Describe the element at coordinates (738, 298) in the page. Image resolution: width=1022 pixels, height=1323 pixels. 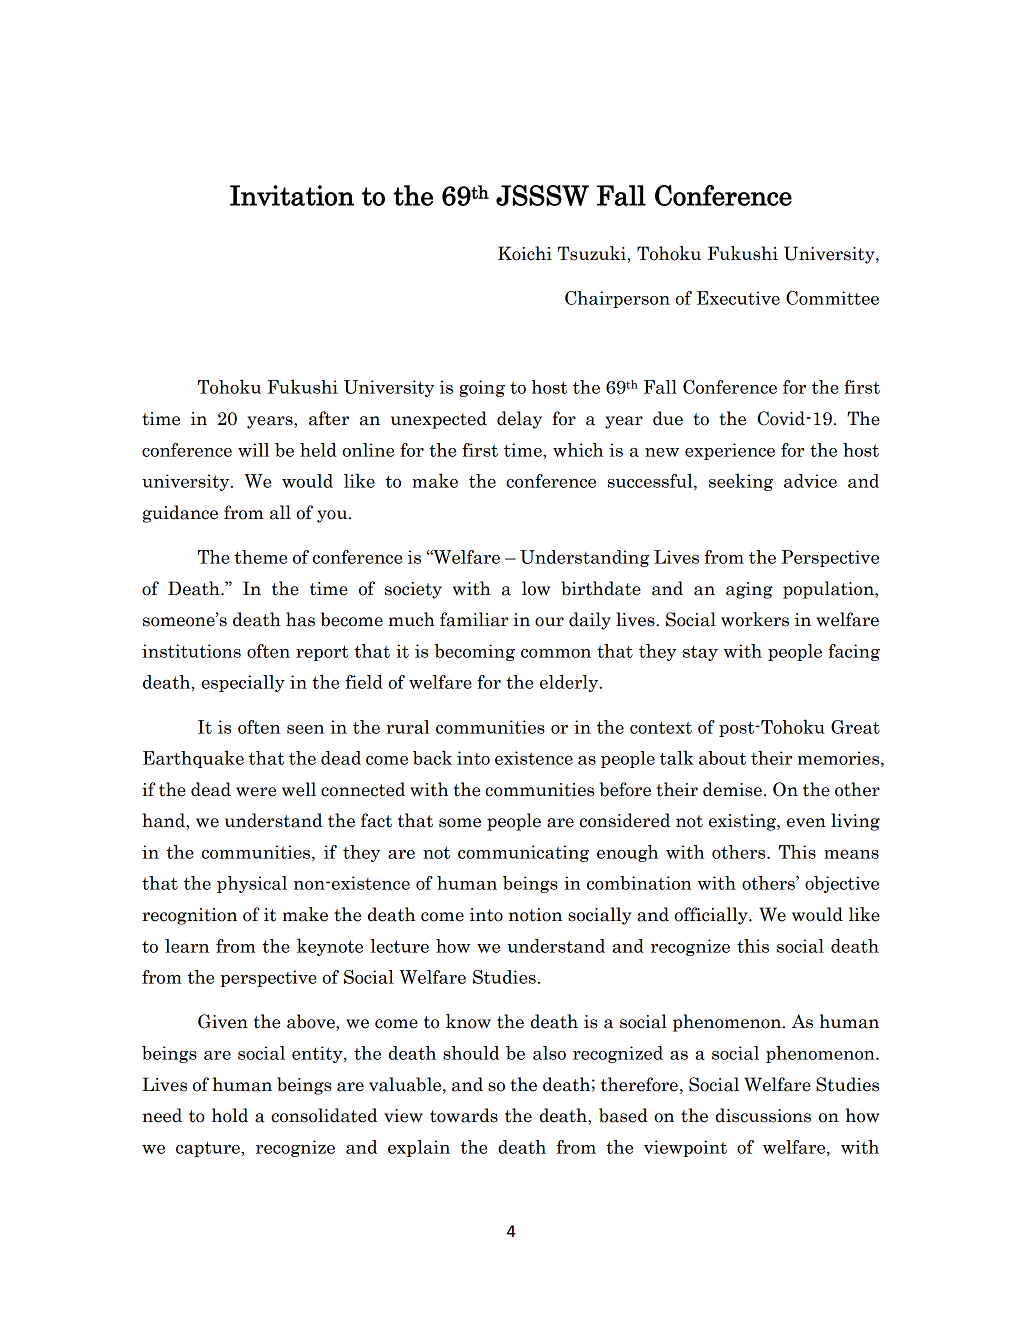
I see `Executive` at that location.
